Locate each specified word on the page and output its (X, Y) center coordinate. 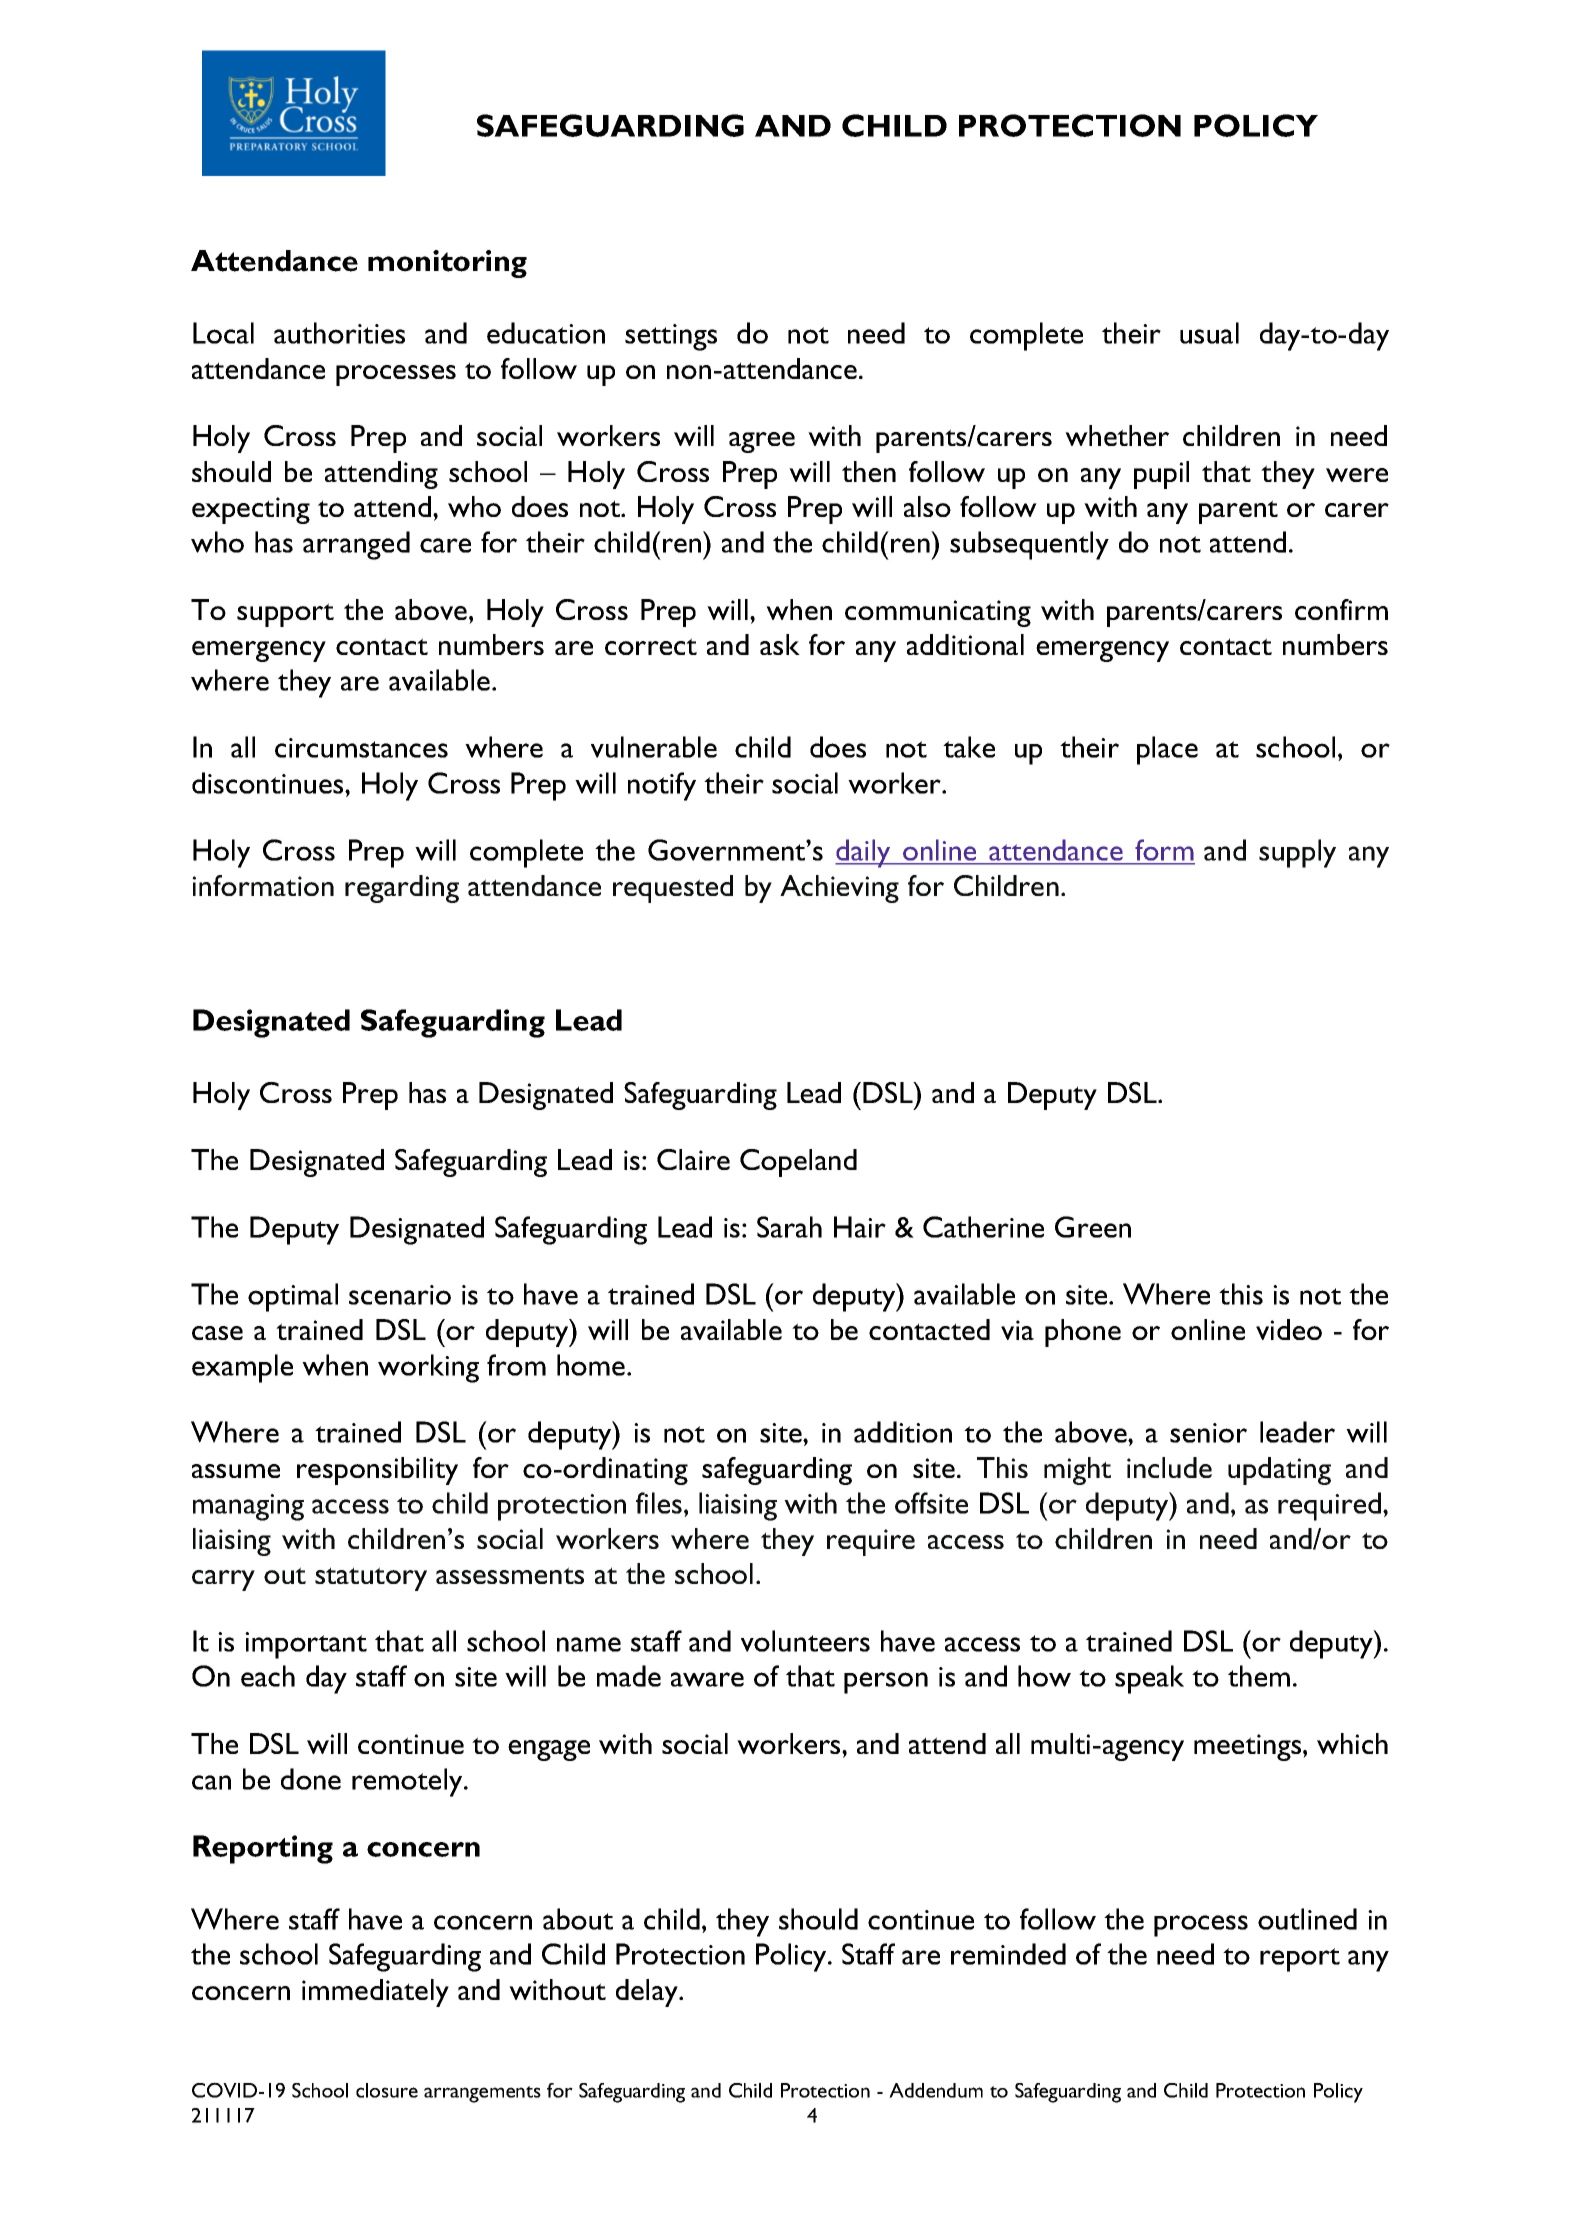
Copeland (798, 1163)
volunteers (805, 1641)
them (1259, 1676)
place (1167, 750)
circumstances (361, 748)
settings (671, 337)
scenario (400, 1295)
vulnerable (654, 747)
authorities (339, 333)
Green (1093, 1227)
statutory (371, 1579)
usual (1209, 333)
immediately (375, 1993)
